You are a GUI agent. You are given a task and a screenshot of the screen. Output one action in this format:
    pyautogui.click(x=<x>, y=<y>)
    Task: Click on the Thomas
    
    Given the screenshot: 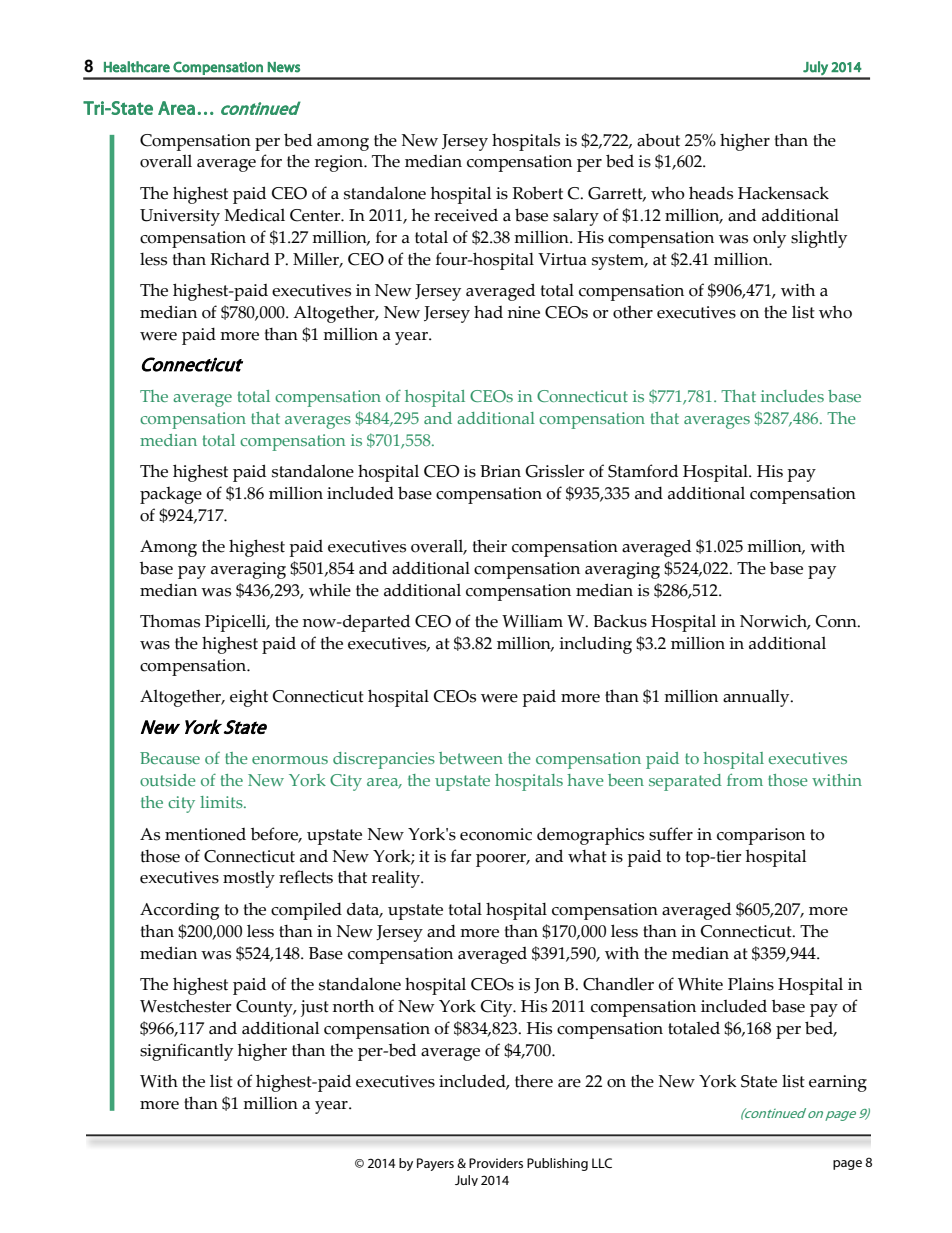 What is the action you would take?
    pyautogui.click(x=170, y=621)
